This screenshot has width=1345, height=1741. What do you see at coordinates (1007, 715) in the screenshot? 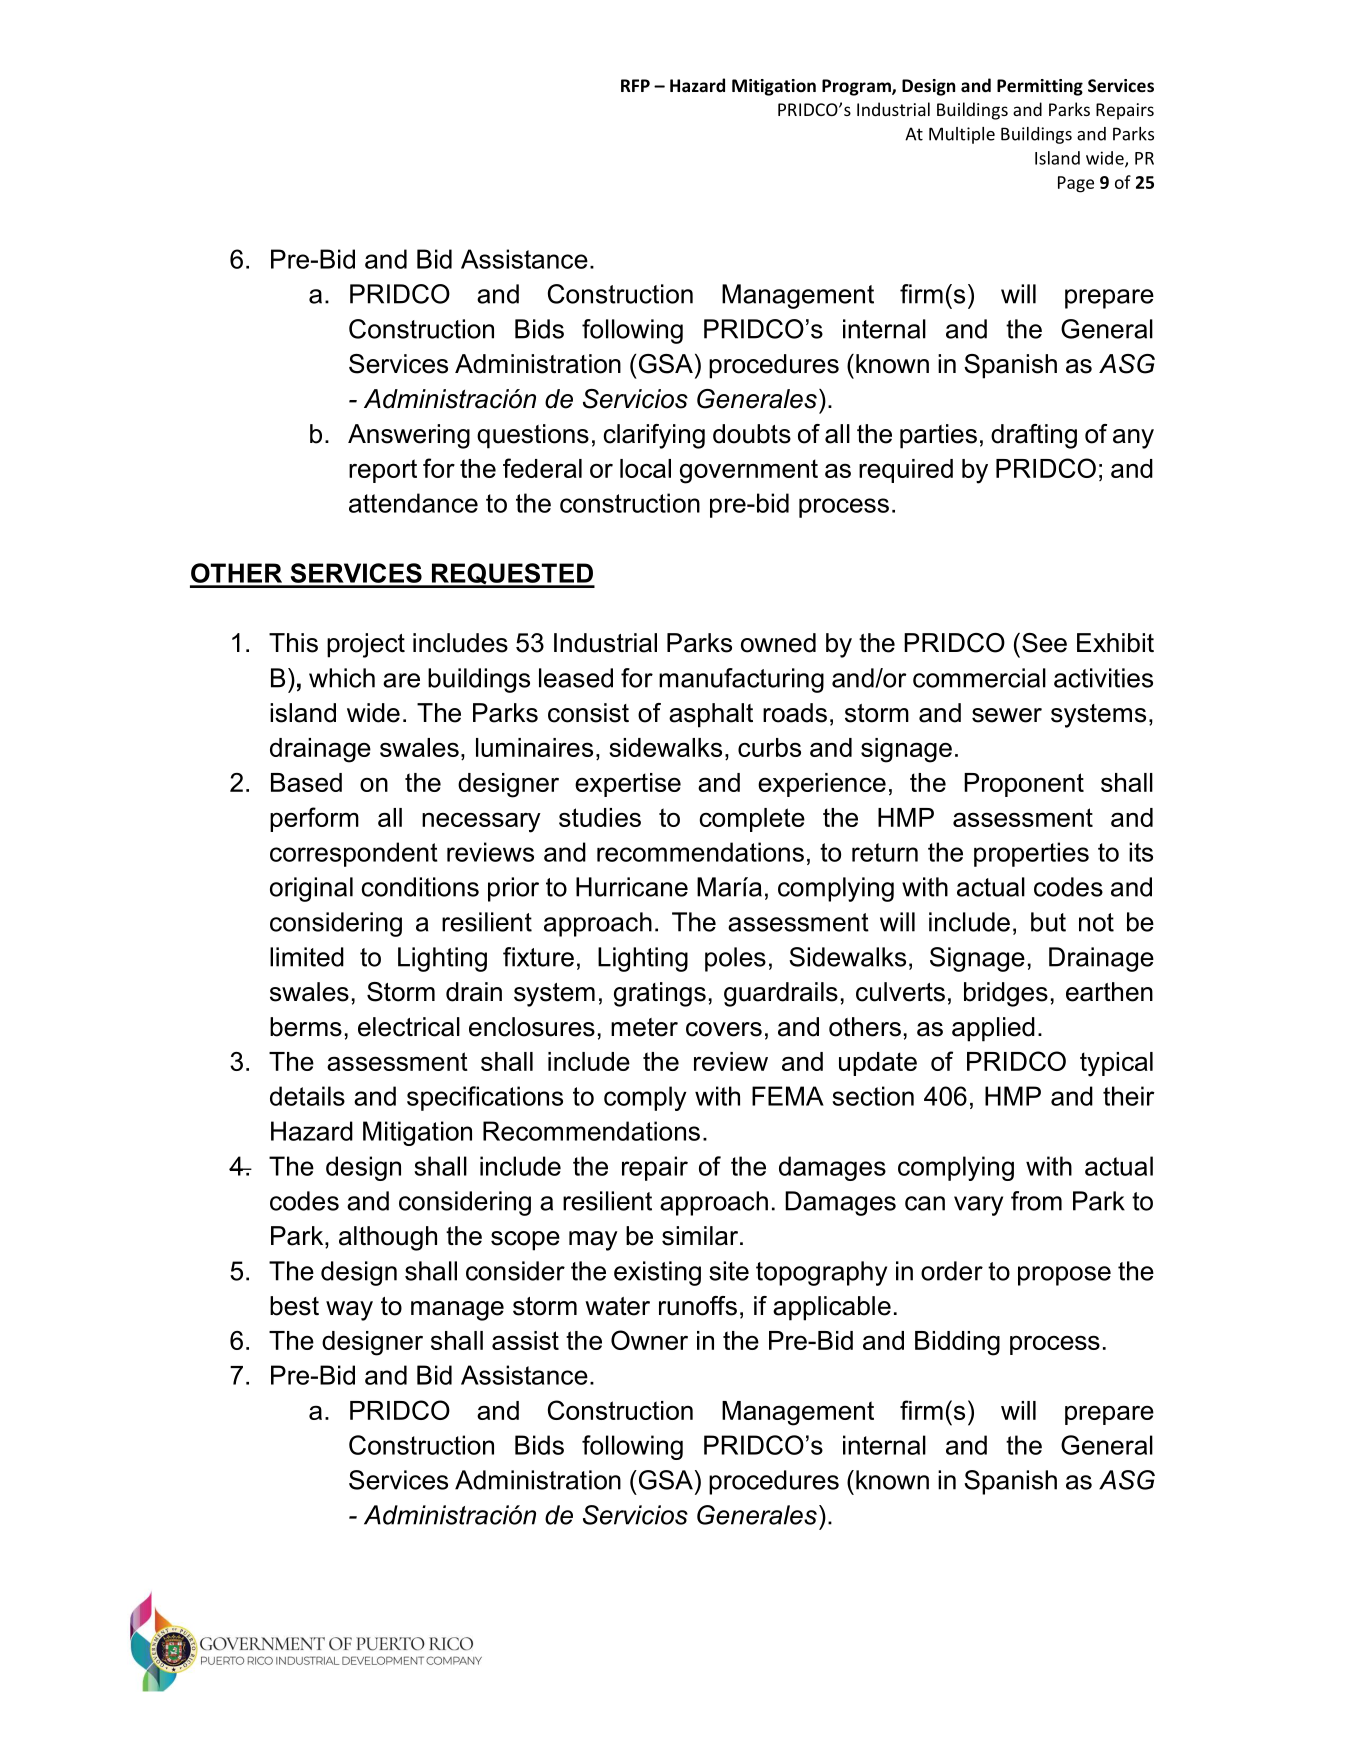
I see `sewer` at bounding box center [1007, 715].
